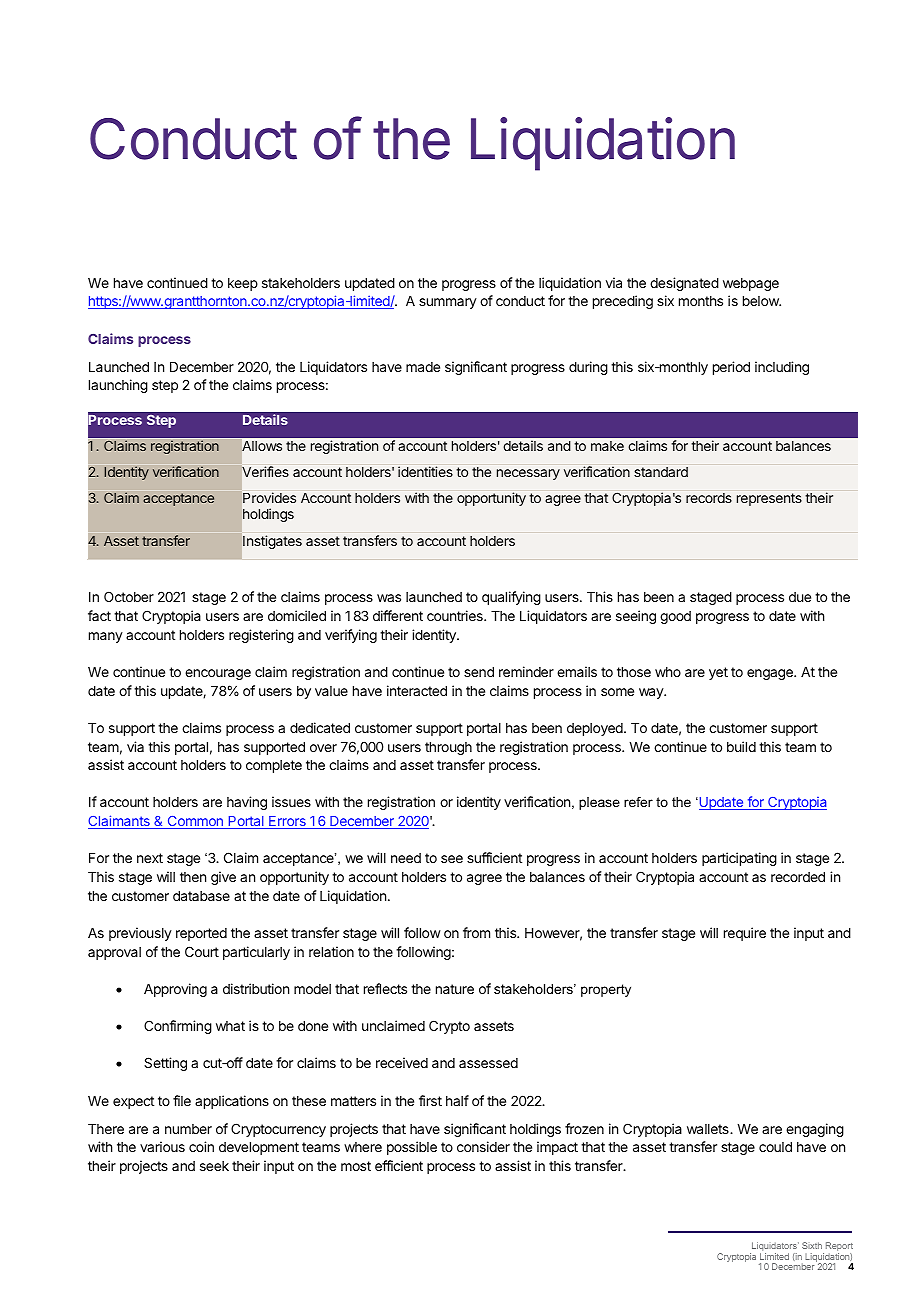 The height and width of the screenshot is (1308, 924). I want to click on summary, so click(448, 303).
